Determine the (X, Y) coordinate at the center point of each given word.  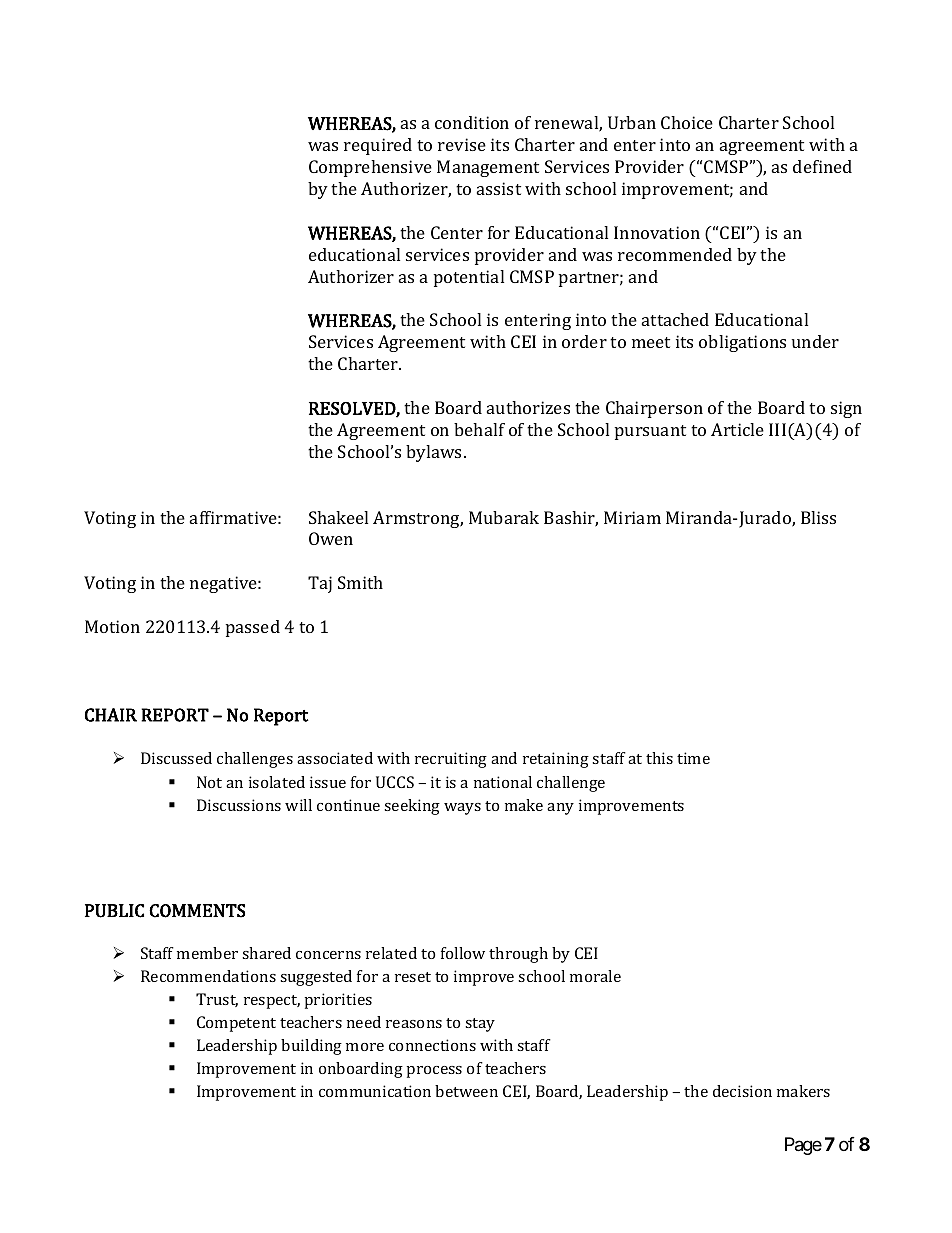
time (693, 758)
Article (737, 429)
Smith (360, 582)
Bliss (818, 517)
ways (462, 809)
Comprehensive (370, 168)
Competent (236, 1024)
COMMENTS (197, 911)
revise (462, 144)
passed (253, 628)
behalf (479, 429)
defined (822, 166)
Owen (331, 538)
